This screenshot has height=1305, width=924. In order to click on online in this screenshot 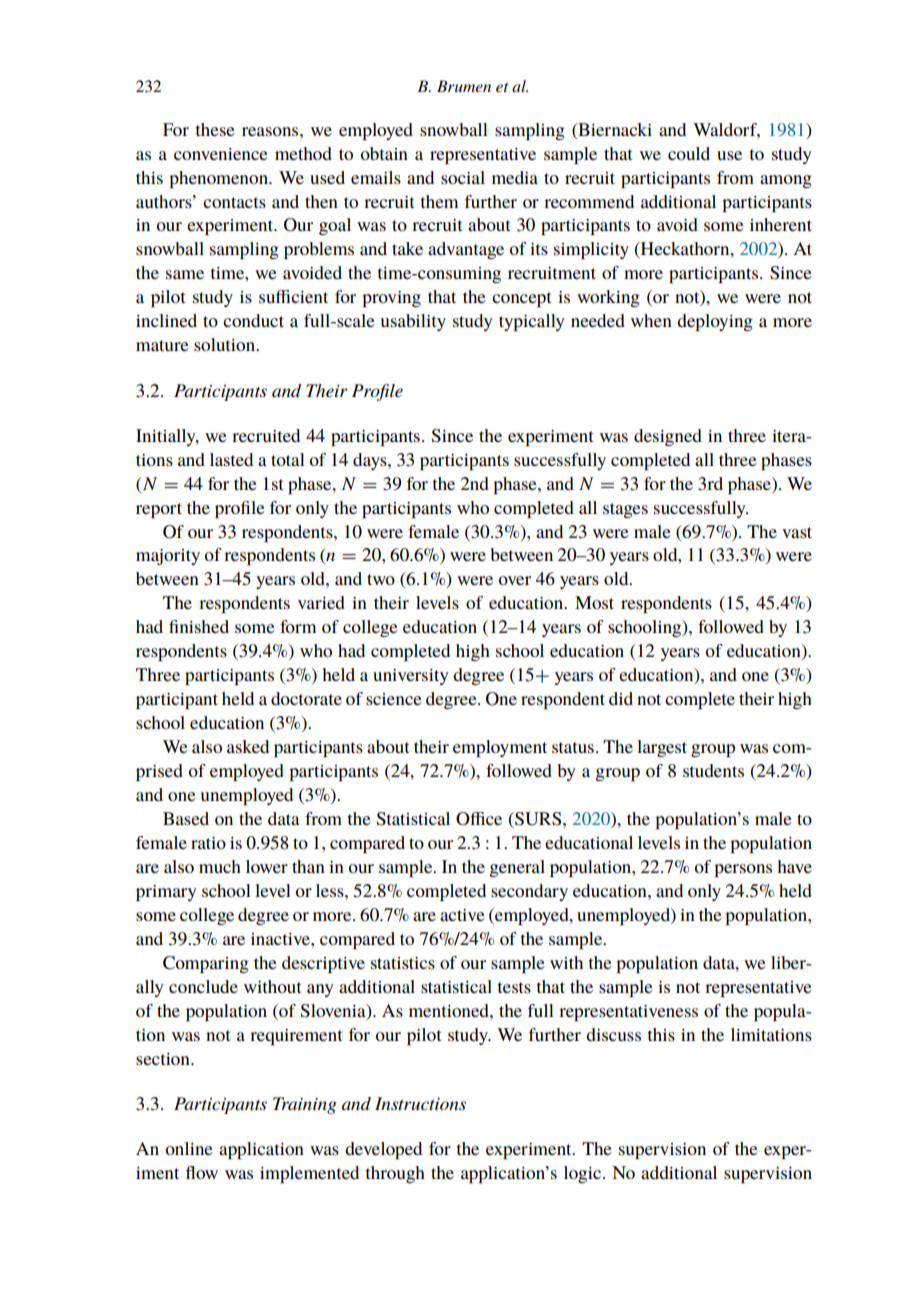, I will do `click(189, 1148)`.
